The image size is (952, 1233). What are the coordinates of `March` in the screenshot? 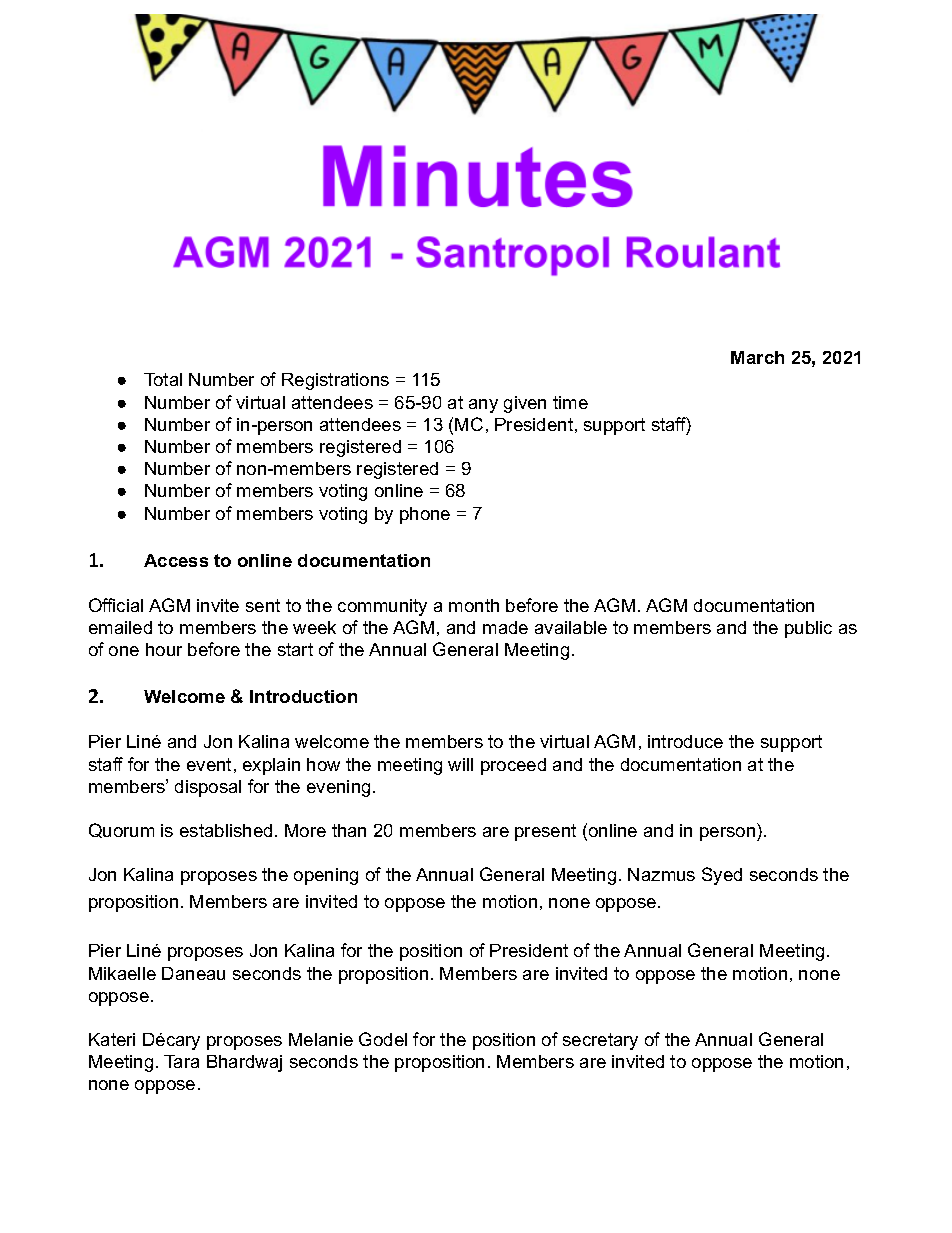 It's located at (757, 357).
